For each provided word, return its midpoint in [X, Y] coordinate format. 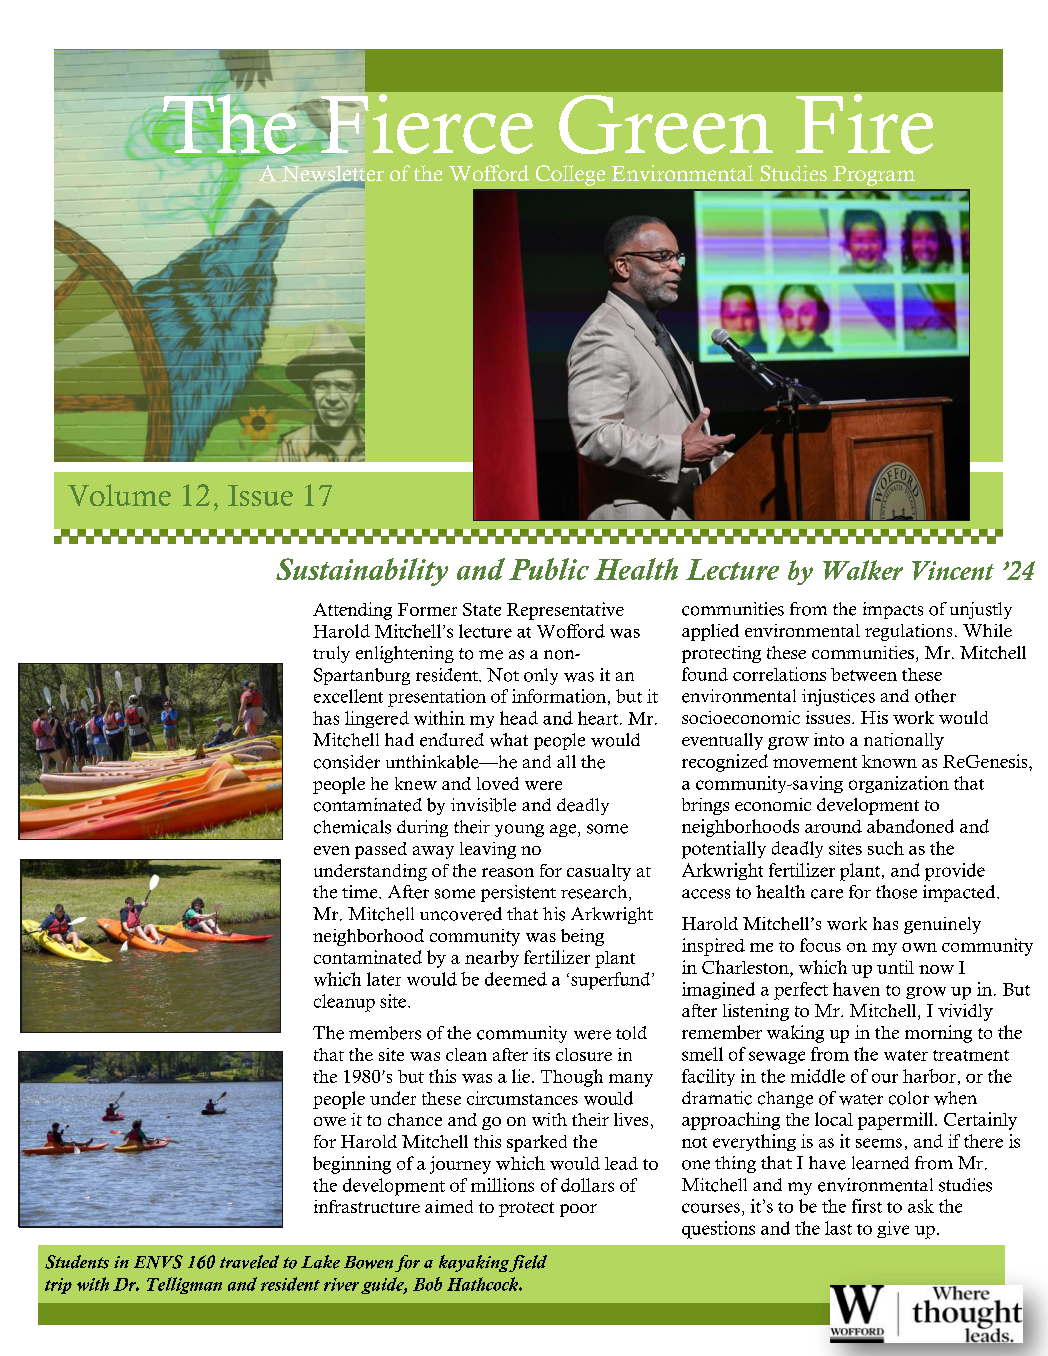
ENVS [158, 1262]
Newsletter [333, 174]
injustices [838, 697]
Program [874, 176]
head [519, 718]
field [528, 1263]
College [570, 175]
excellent [348, 696]
